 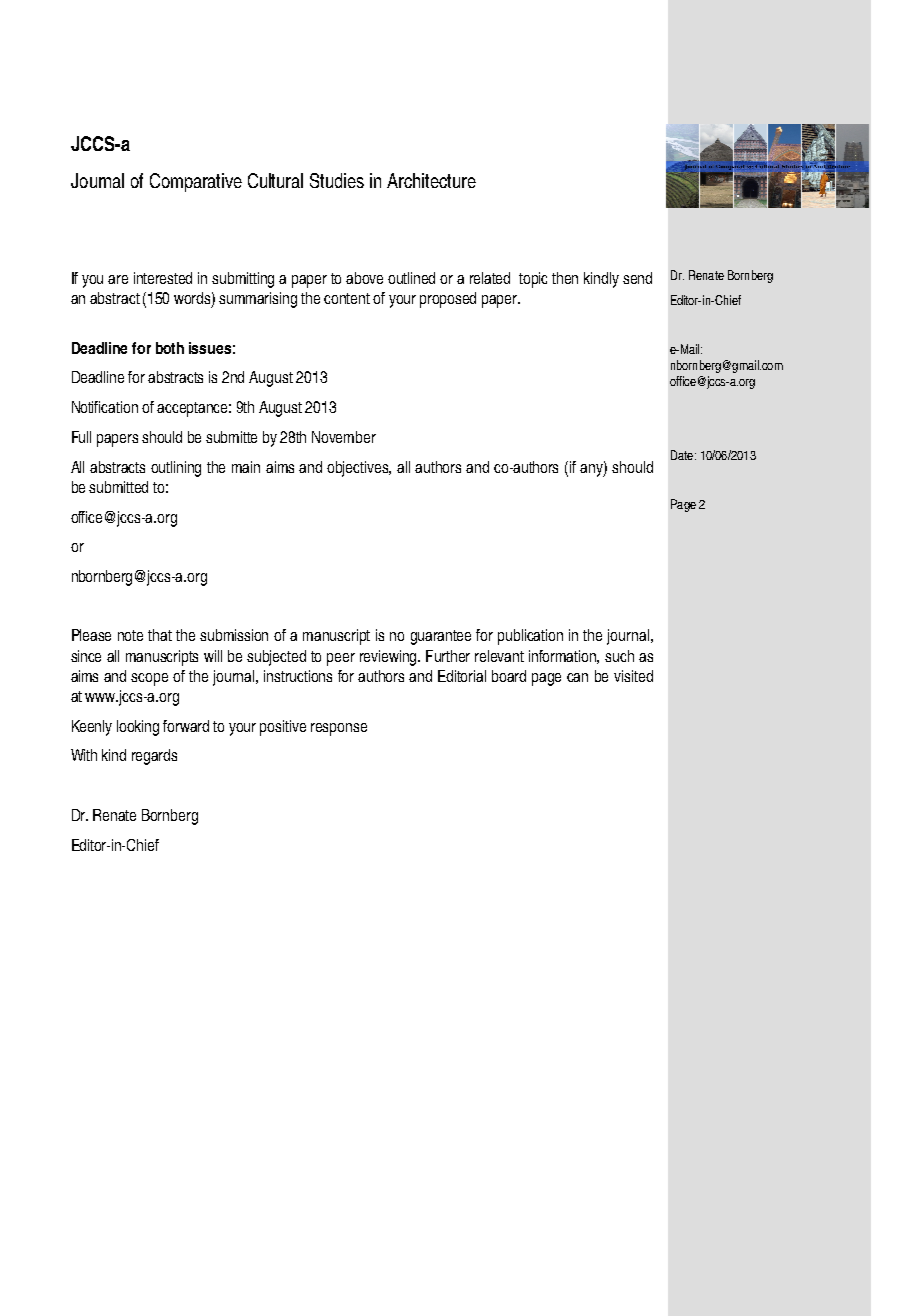 What do you see at coordinates (359, 469) in the screenshot?
I see `objectives` at bounding box center [359, 469].
